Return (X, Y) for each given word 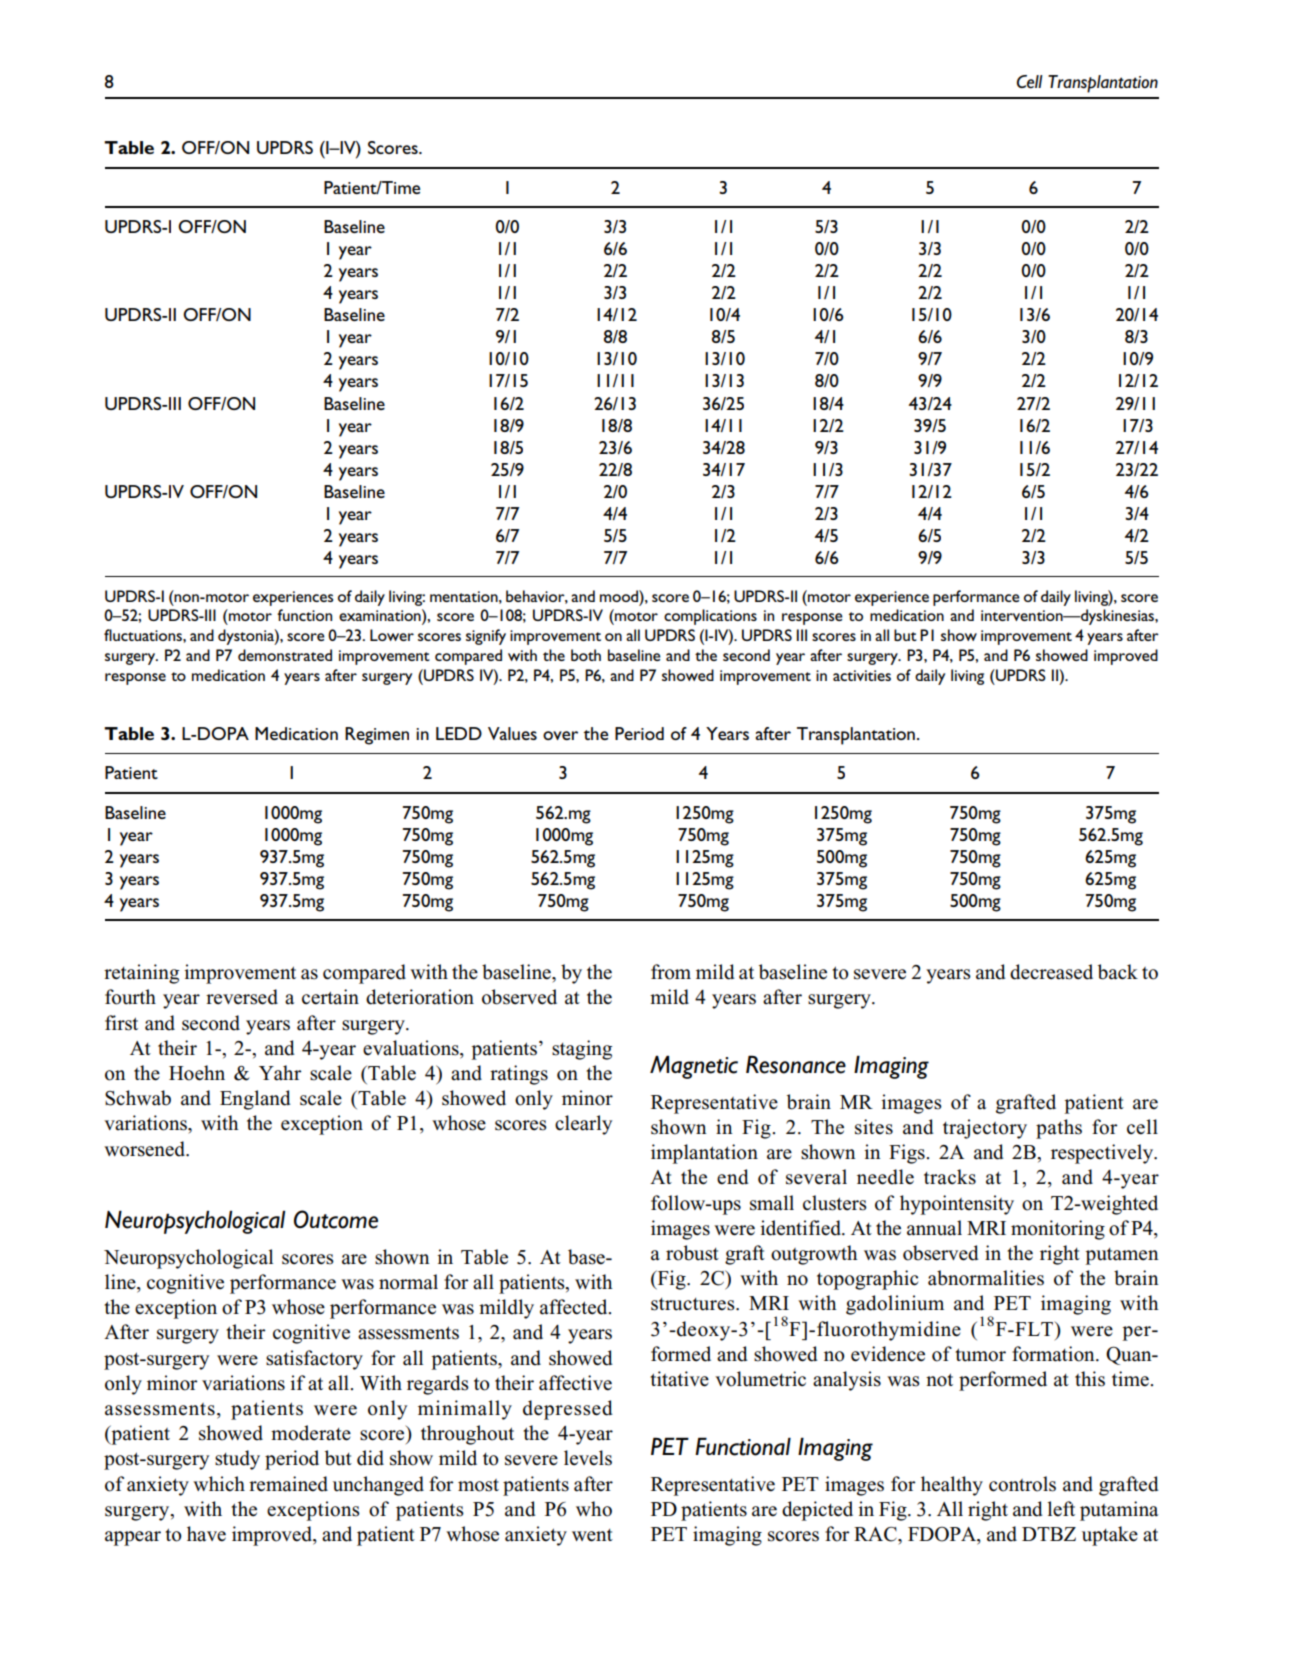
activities (862, 675)
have (206, 1534)
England (255, 1100)
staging (582, 1050)
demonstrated (285, 655)
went (592, 1535)
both (586, 655)
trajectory (985, 1129)
